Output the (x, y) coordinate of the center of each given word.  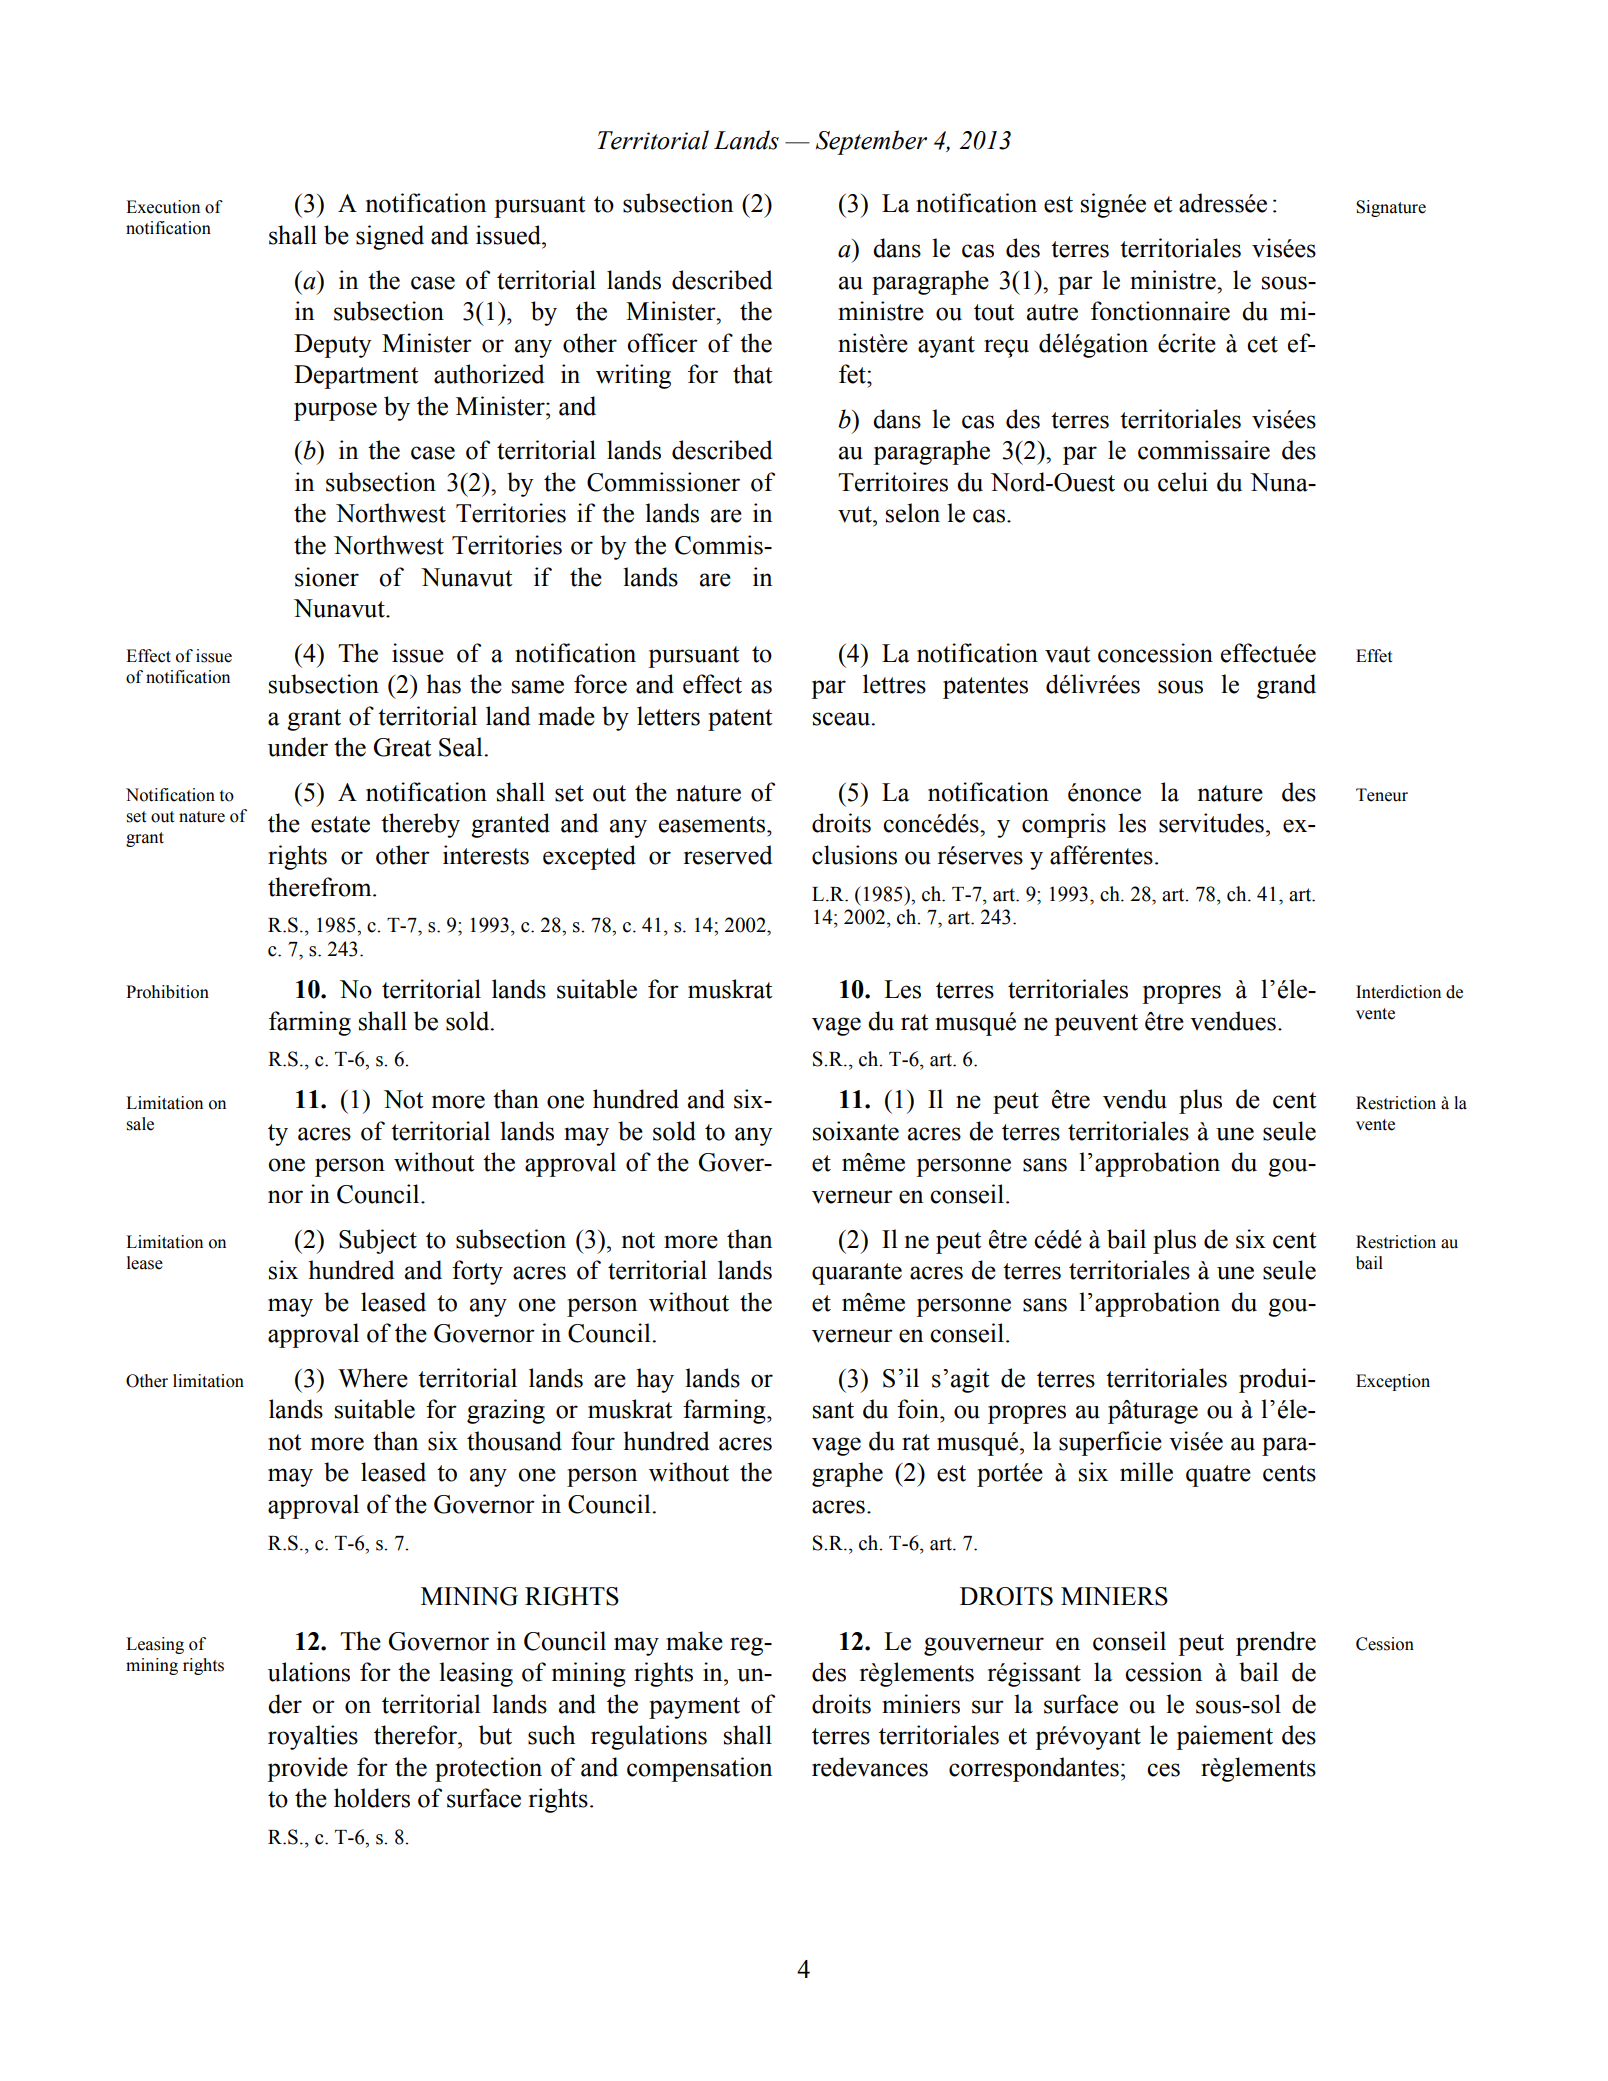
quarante (857, 1274)
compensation (699, 1769)
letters (668, 716)
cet (1262, 344)
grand (1286, 686)
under (298, 747)
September (871, 142)
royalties (313, 1737)
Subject (378, 1241)
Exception (1393, 1382)
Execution (163, 207)
